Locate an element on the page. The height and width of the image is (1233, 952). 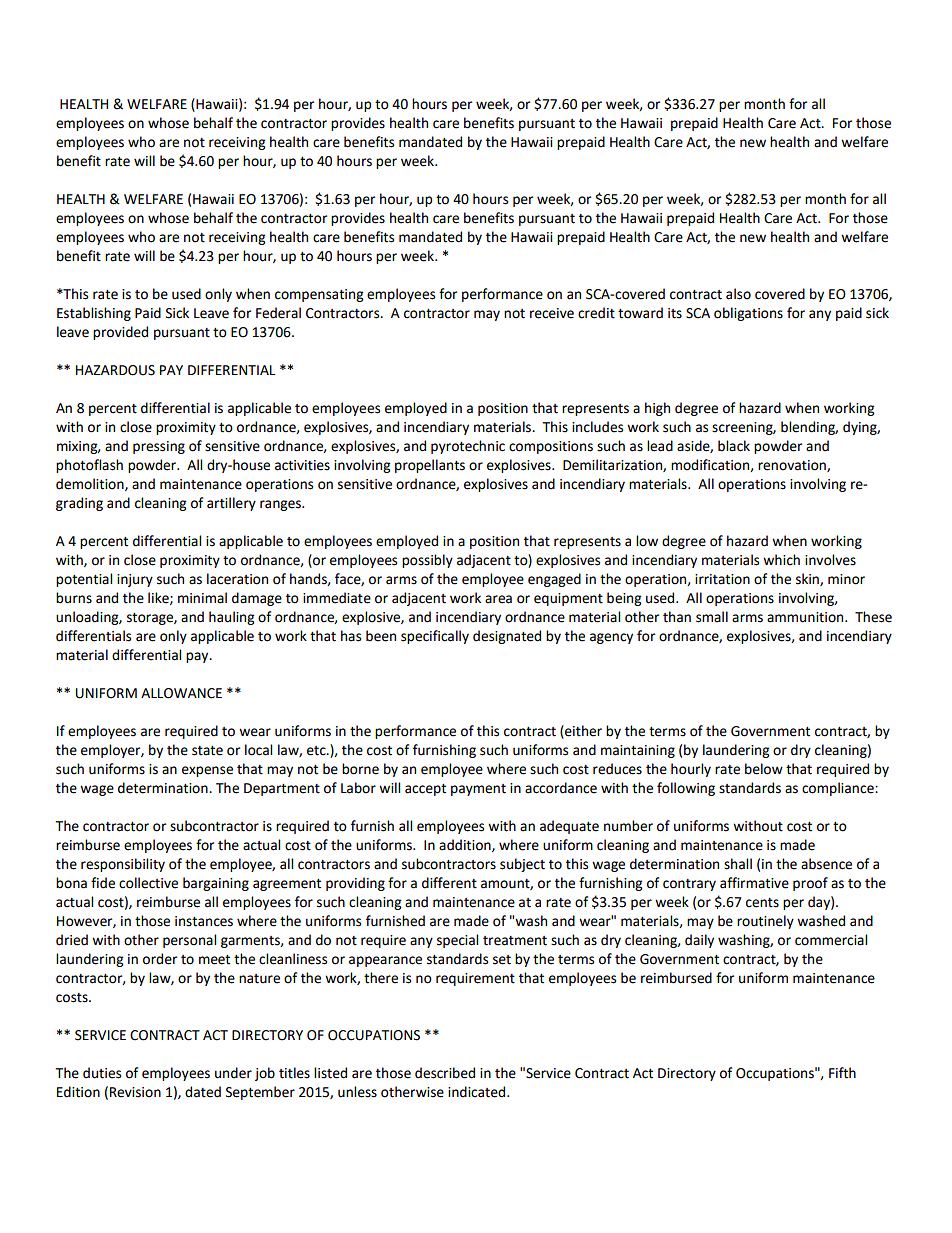
obligations is located at coordinates (748, 314).
